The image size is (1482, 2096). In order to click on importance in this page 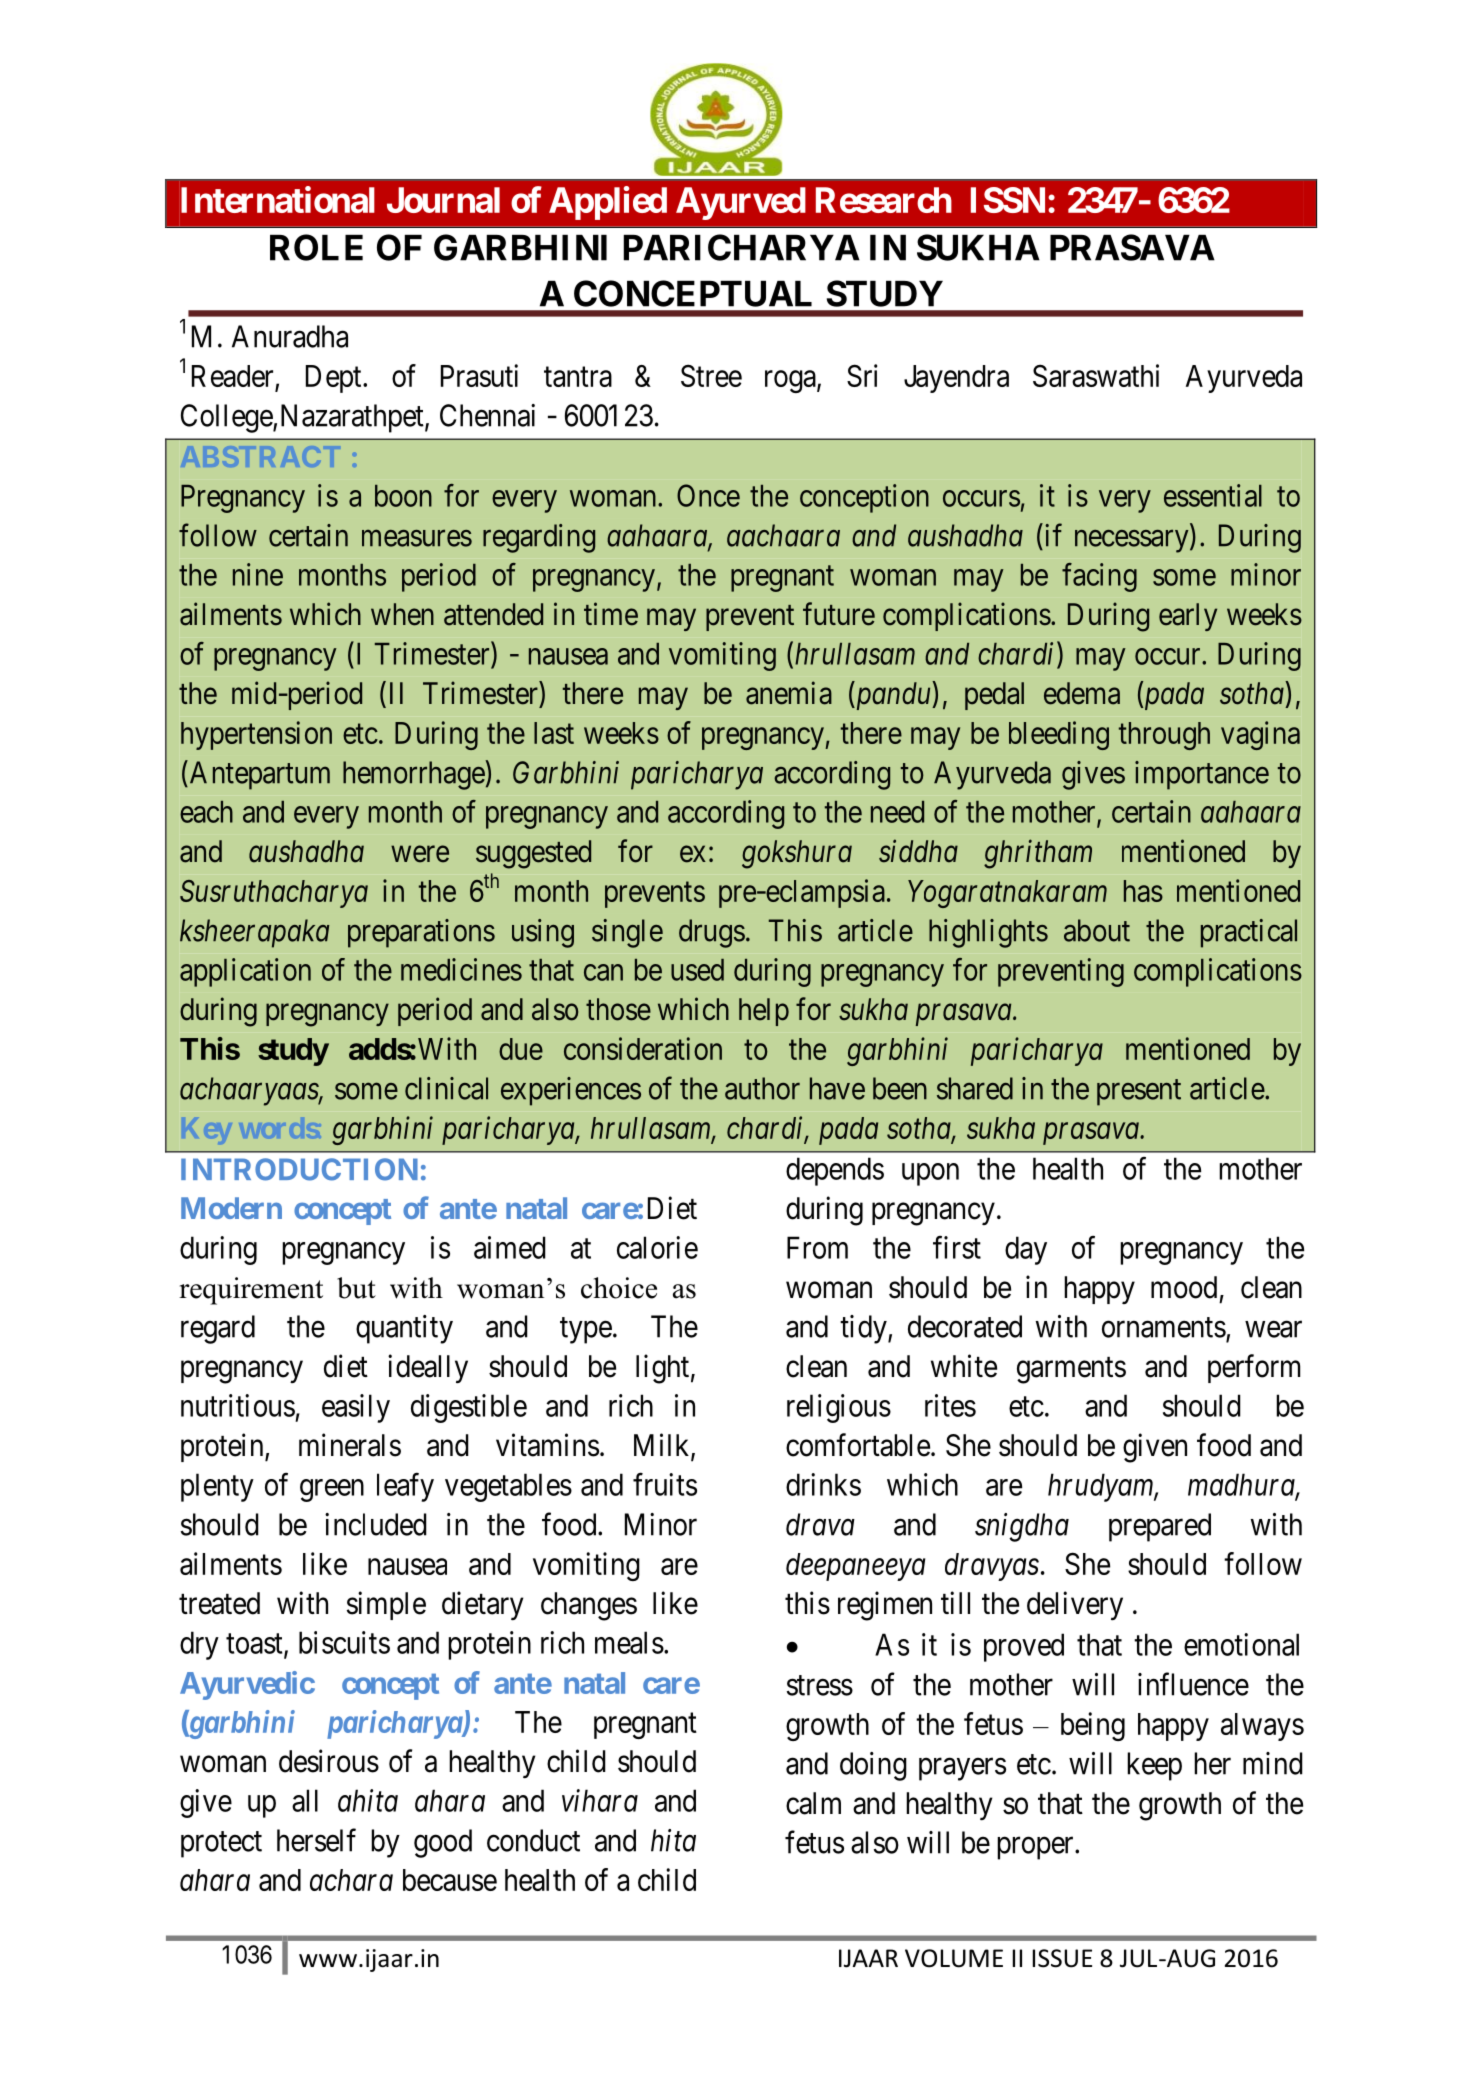, I will do `click(1202, 775)`.
